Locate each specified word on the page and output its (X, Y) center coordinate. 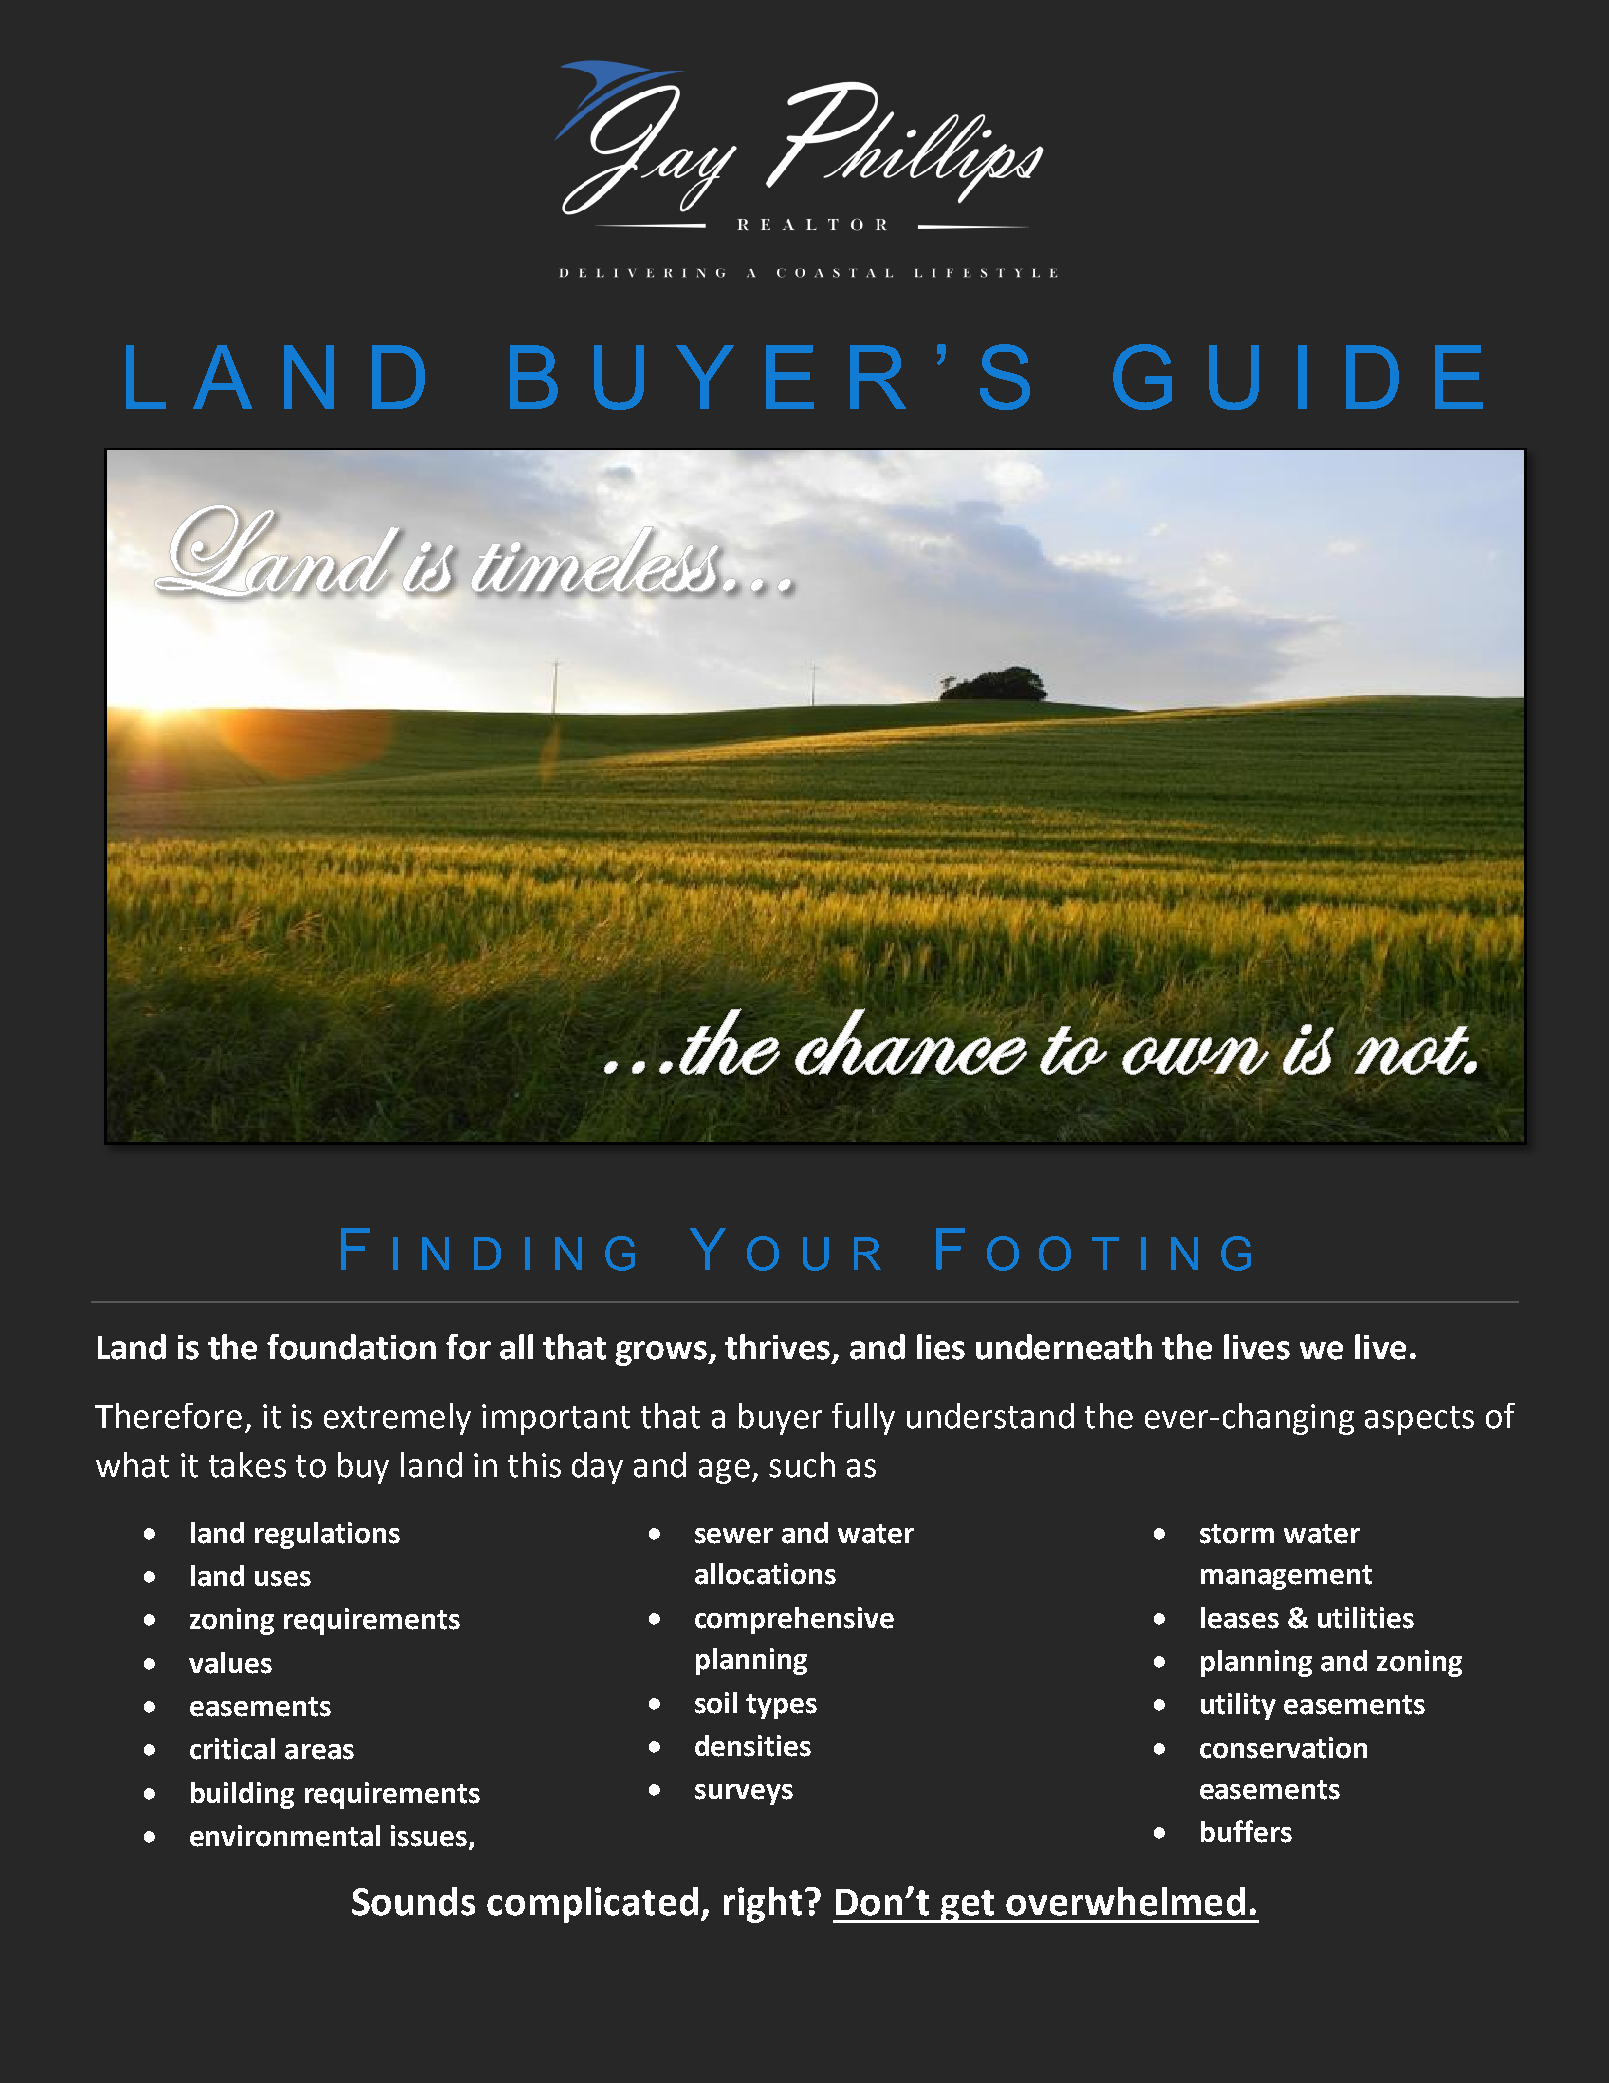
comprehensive (794, 1620)
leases (1240, 1618)
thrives (777, 1347)
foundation (351, 1347)
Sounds (413, 1901)
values (230, 1663)
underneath (1064, 1347)
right (763, 1905)
